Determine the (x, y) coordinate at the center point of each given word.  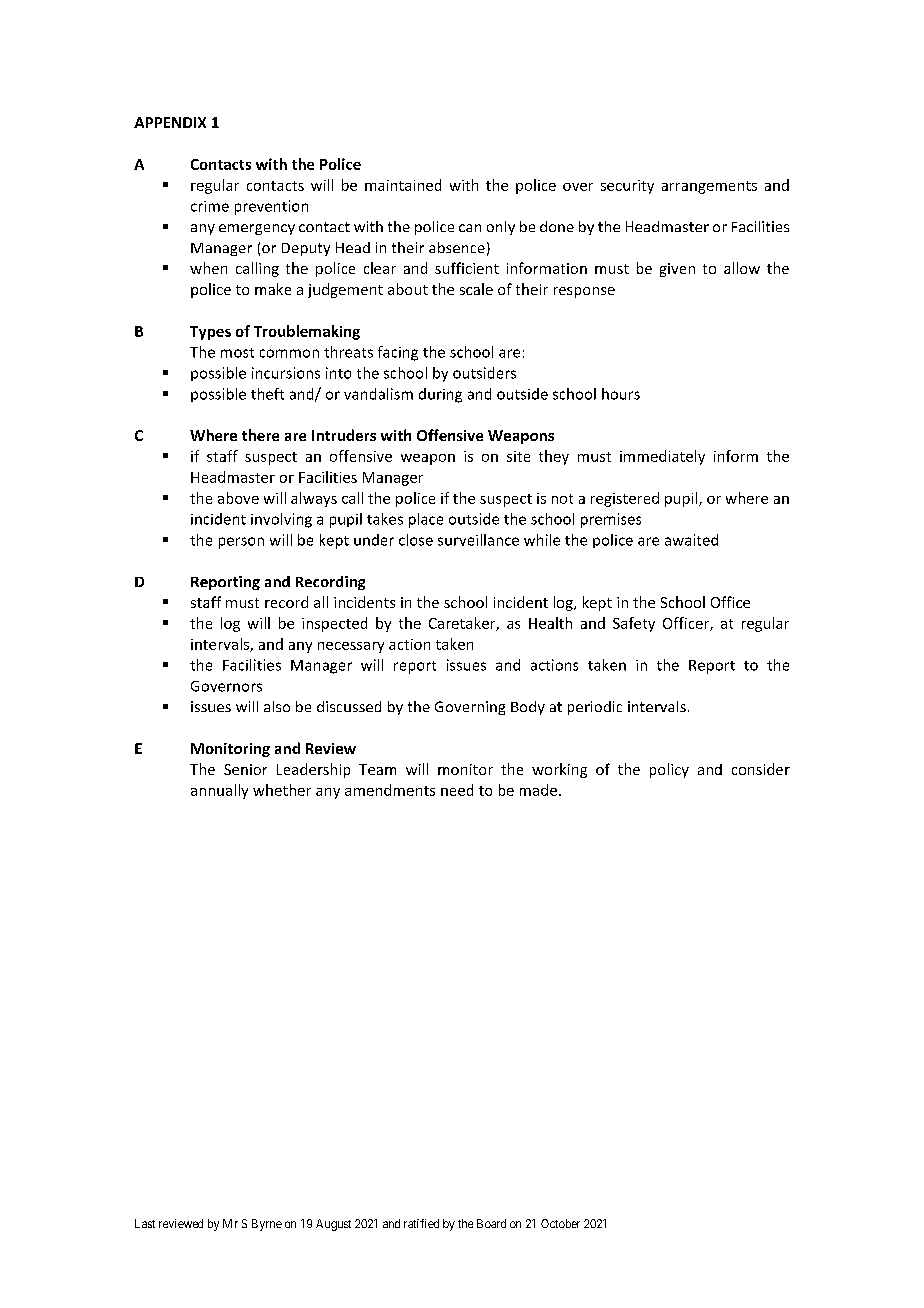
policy (669, 770)
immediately (662, 457)
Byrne (267, 1225)
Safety (634, 624)
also (277, 706)
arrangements (709, 187)
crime (210, 206)
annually (219, 791)
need (457, 790)
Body (528, 708)
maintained (403, 185)
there (260, 435)
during (440, 395)
